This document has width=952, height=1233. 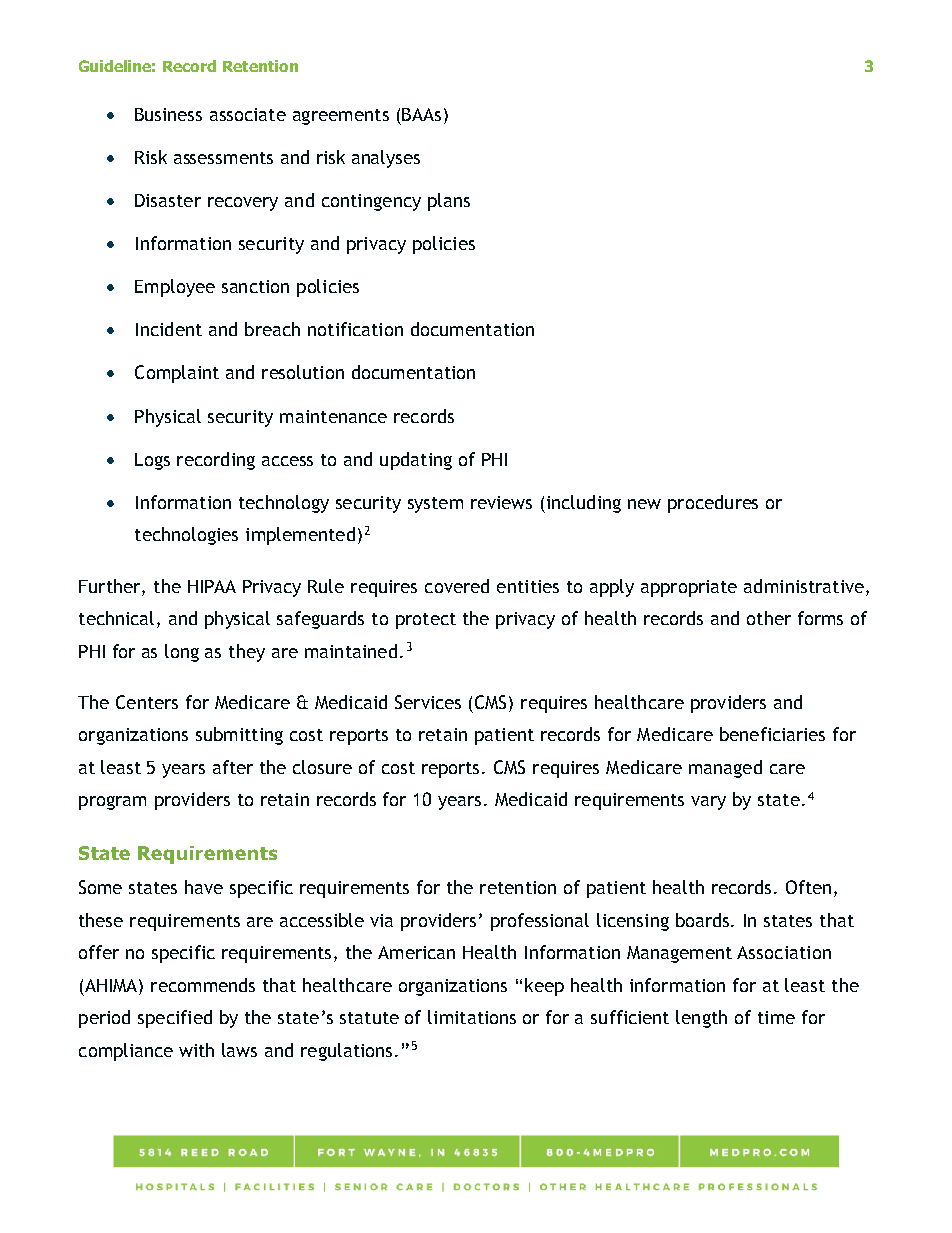 I want to click on specified, so click(x=175, y=1019).
